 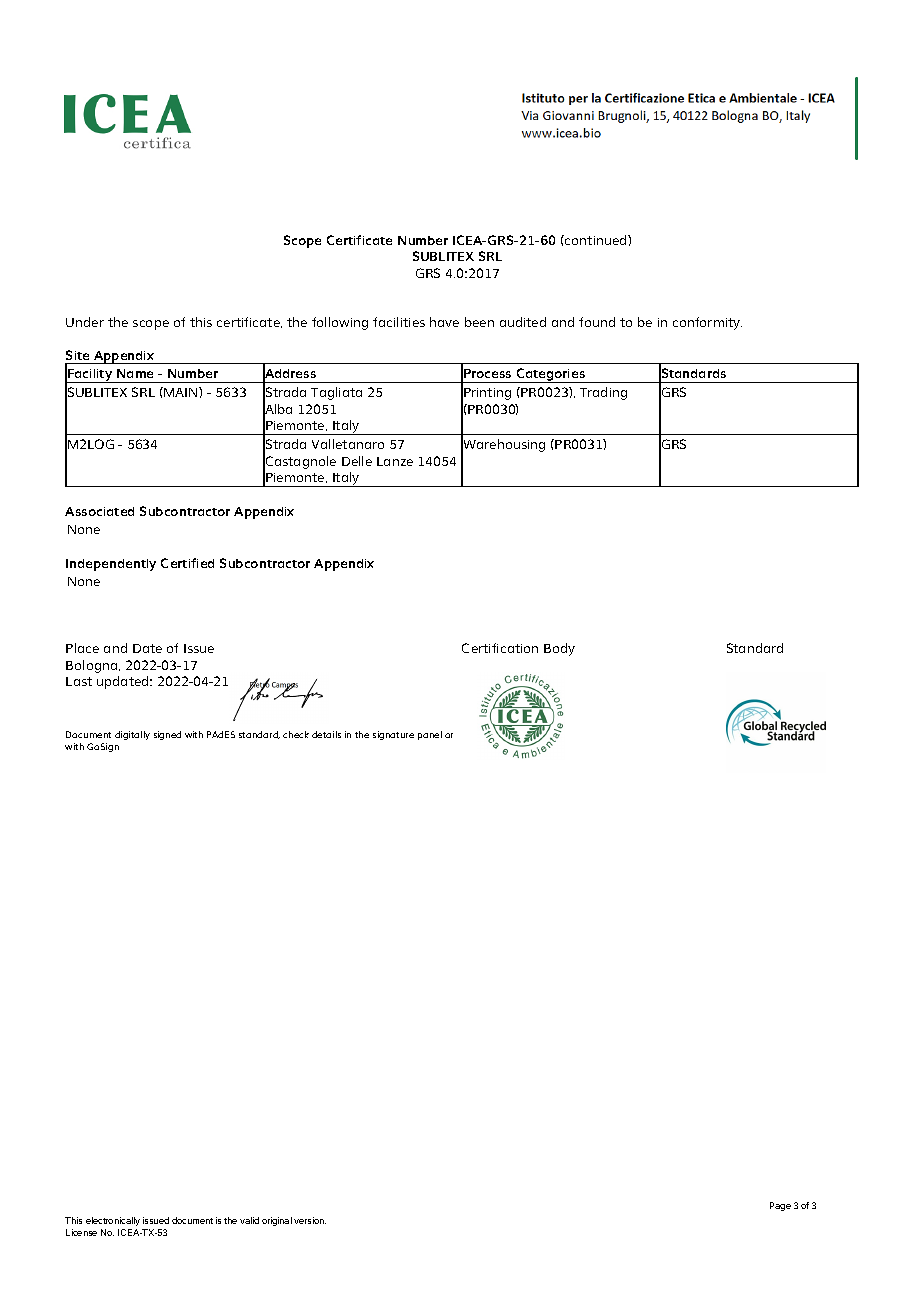 What do you see at coordinates (444, 322) in the screenshot?
I see `have` at bounding box center [444, 322].
